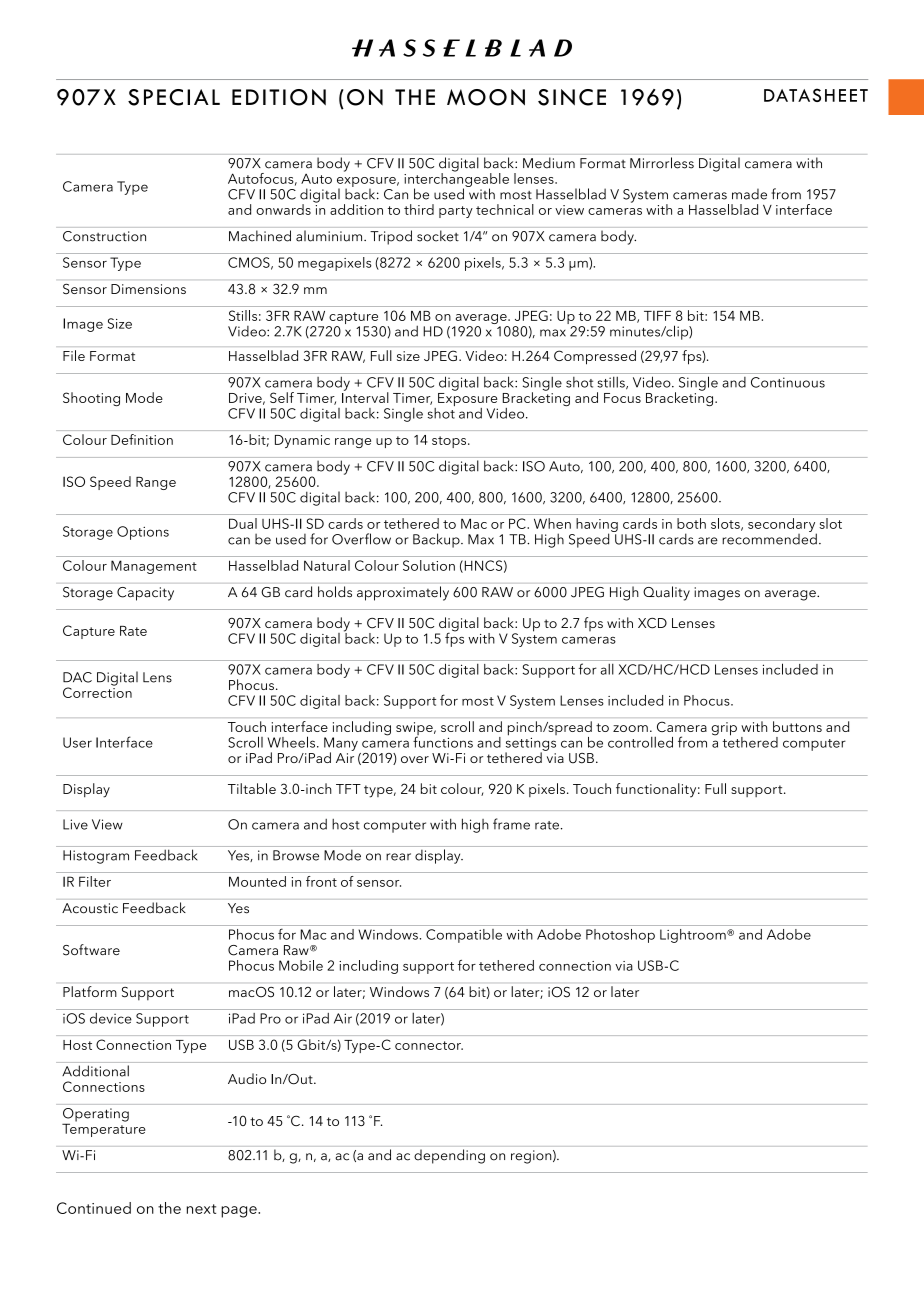  What do you see at coordinates (398, 857) in the page?
I see `rear` at bounding box center [398, 857].
